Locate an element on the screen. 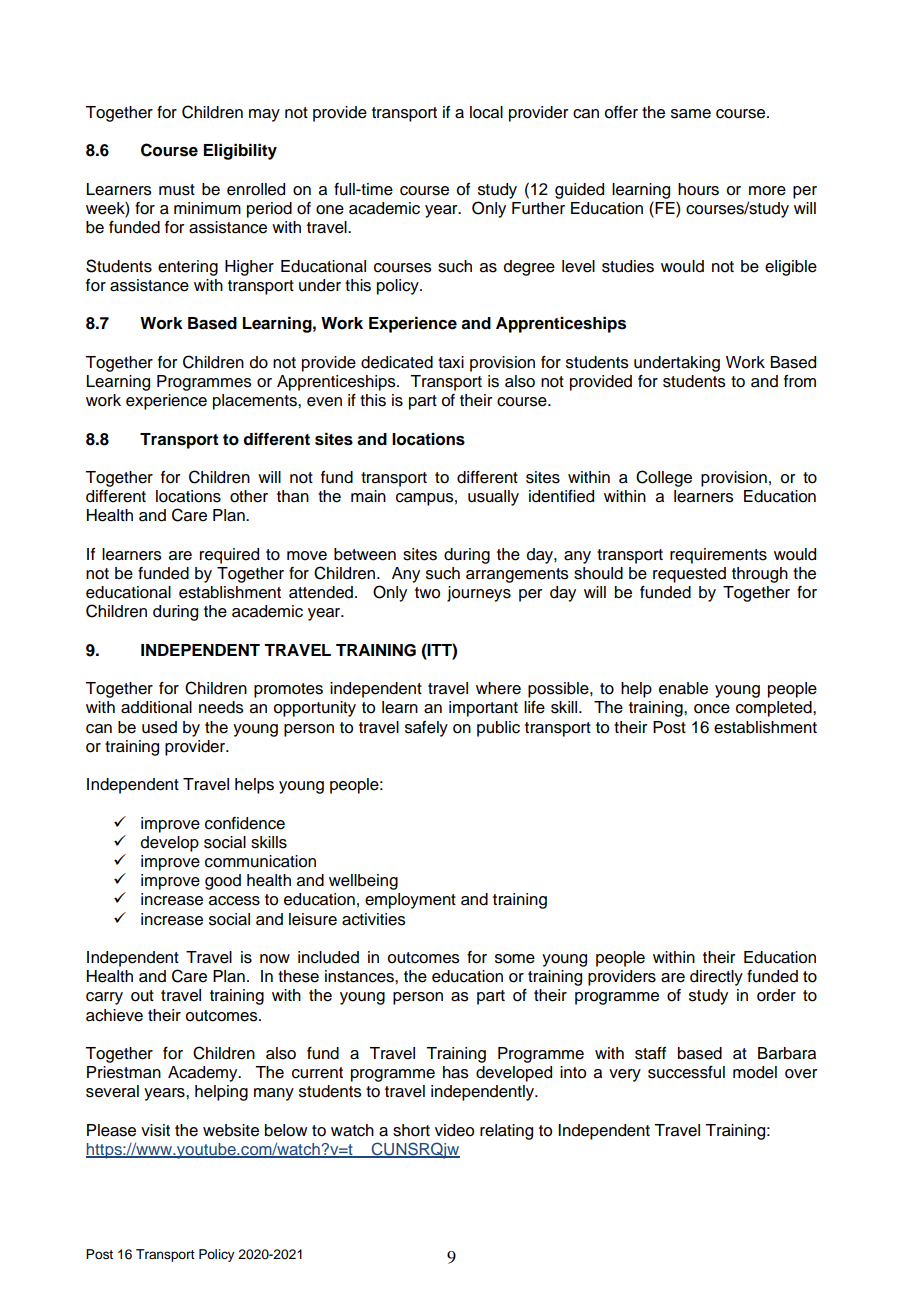 The image size is (903, 1316). other is located at coordinates (249, 496).
